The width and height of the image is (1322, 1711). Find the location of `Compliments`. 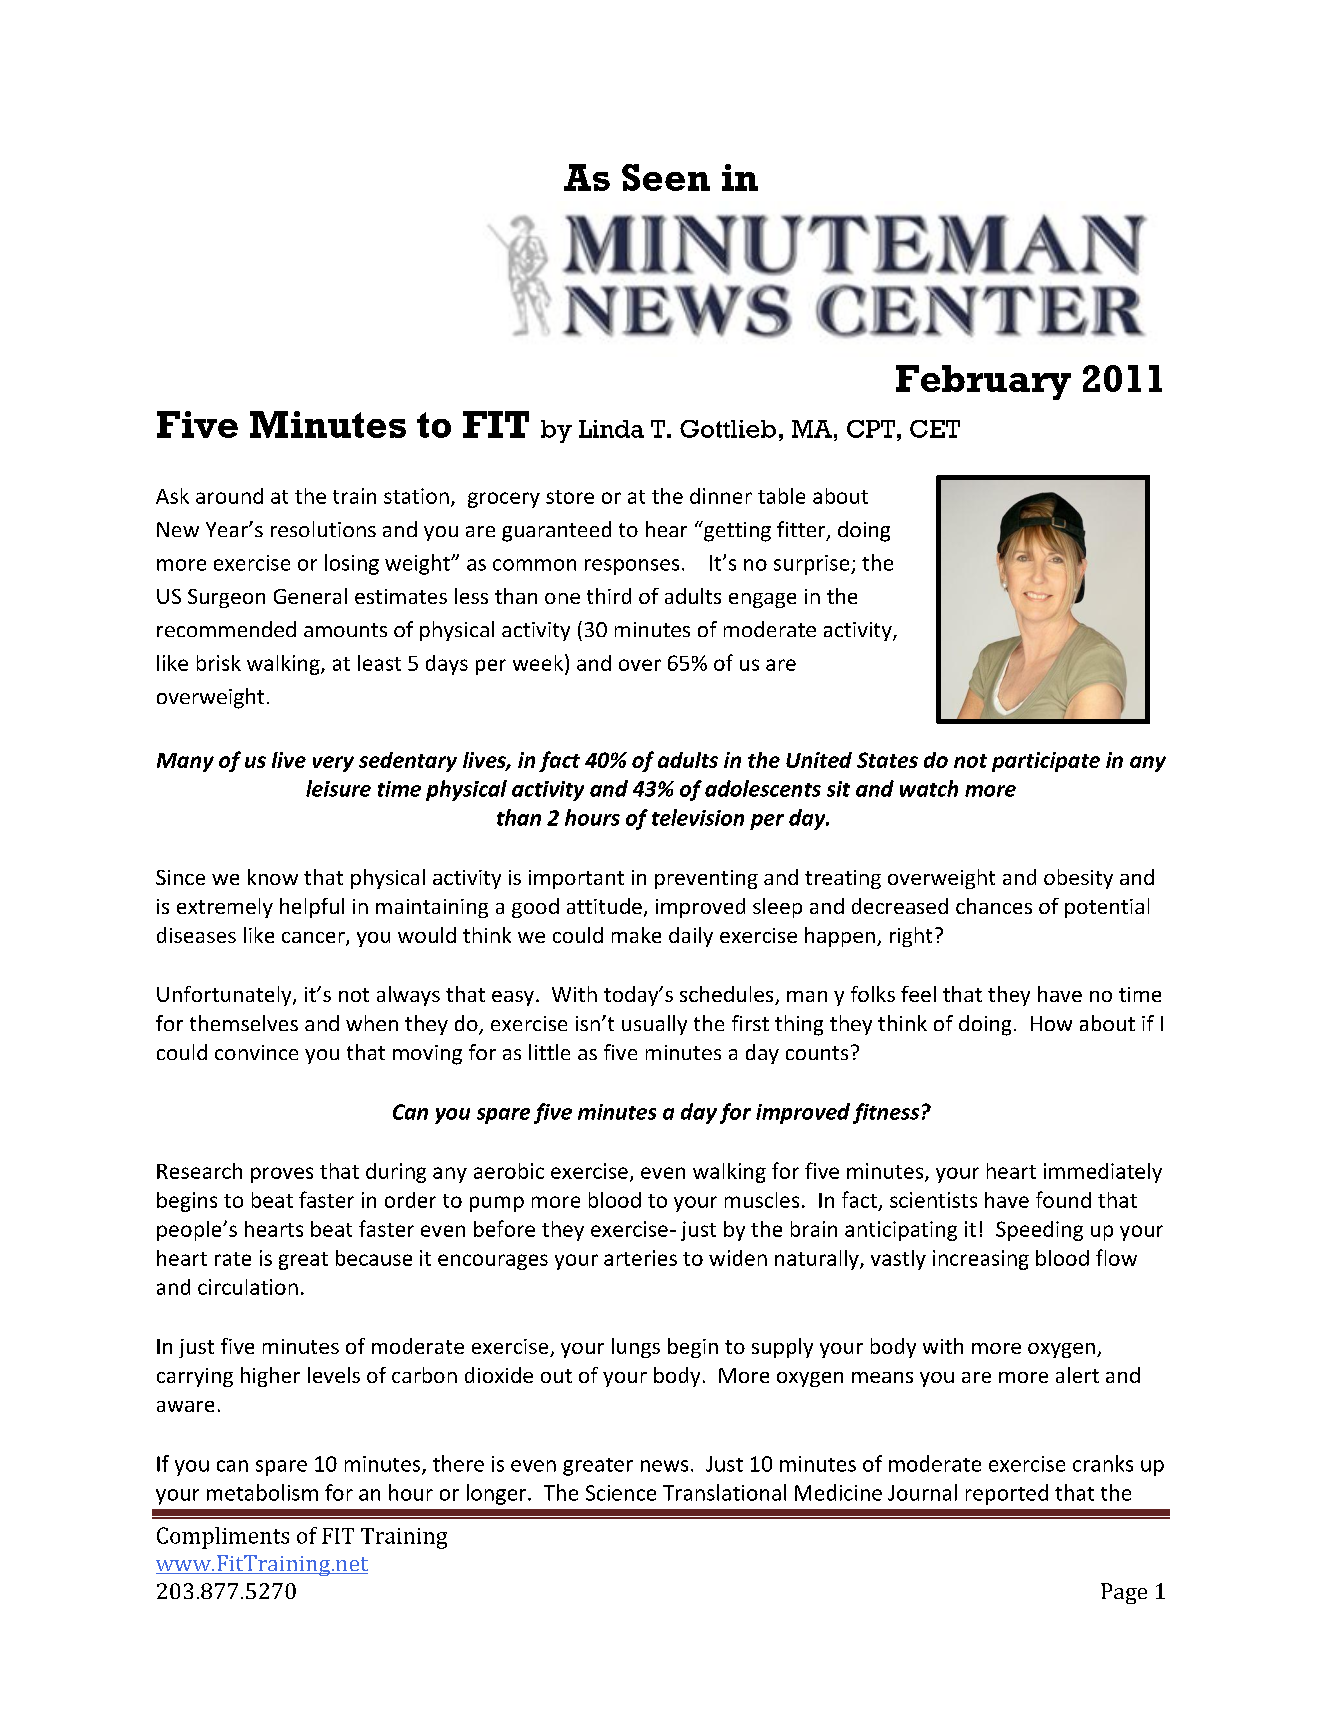

Compliments is located at coordinates (223, 1538).
